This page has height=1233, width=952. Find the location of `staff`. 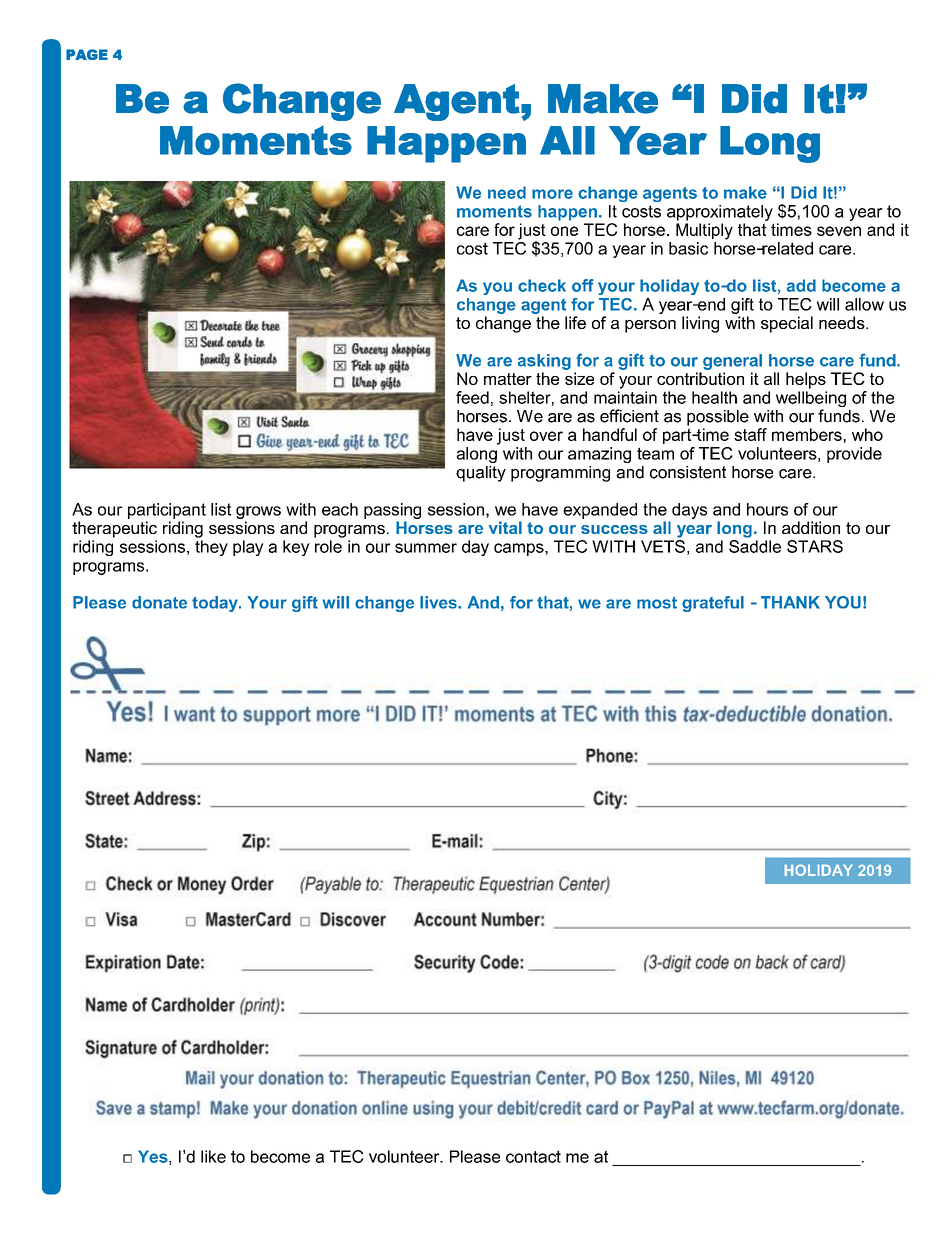

staff is located at coordinates (750, 434).
